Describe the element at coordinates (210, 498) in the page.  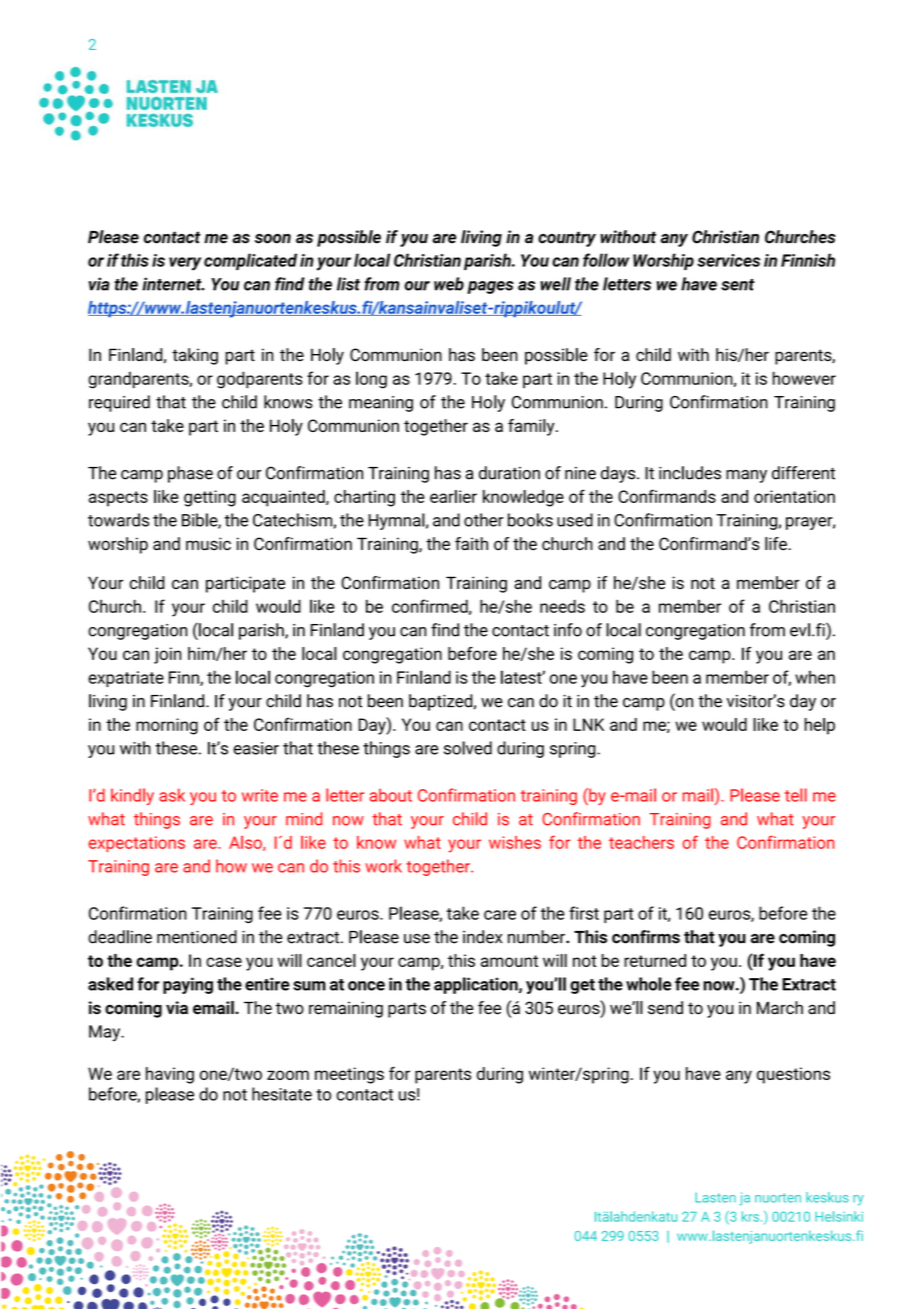
I see `getting` at that location.
